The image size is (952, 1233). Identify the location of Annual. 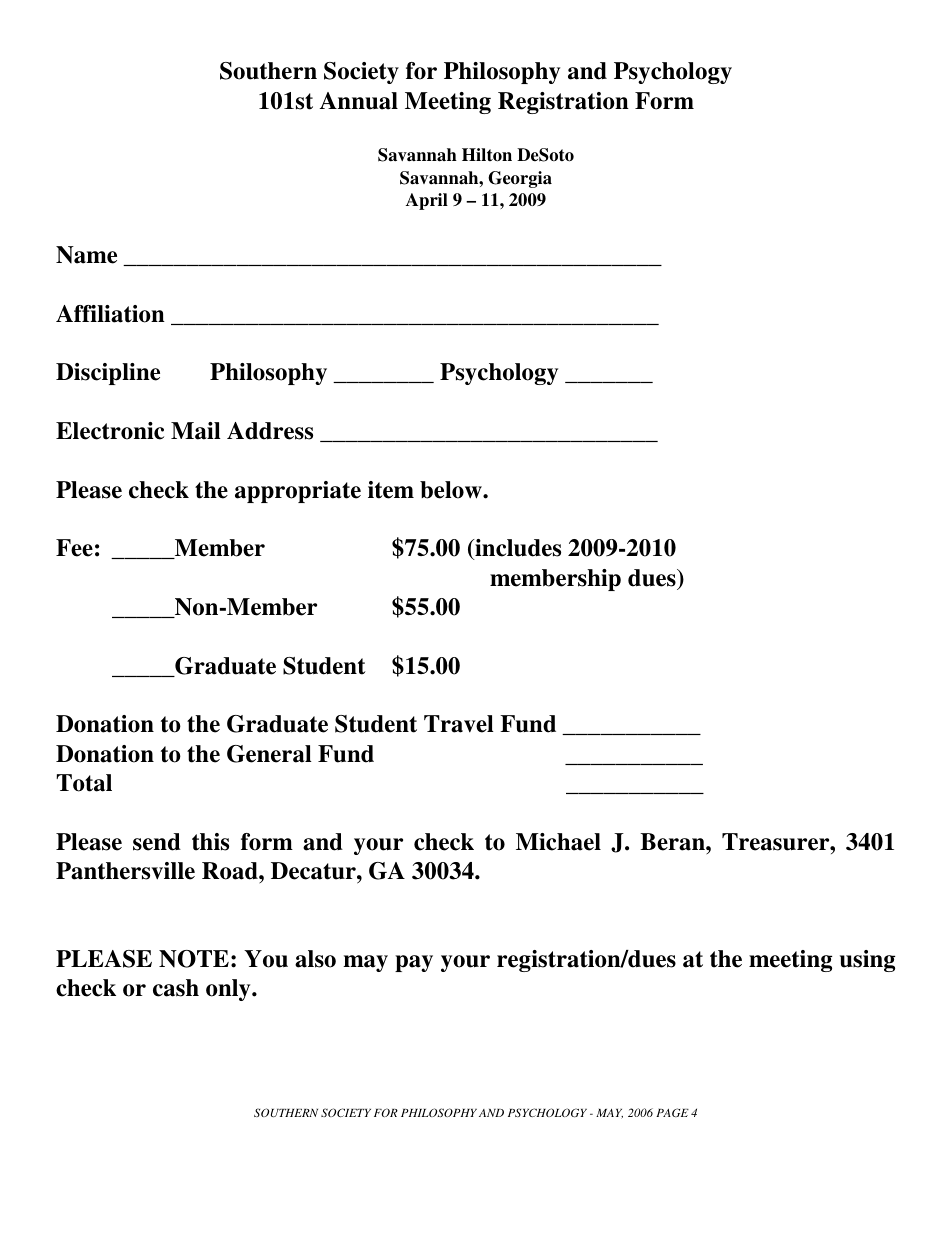
(359, 101).
